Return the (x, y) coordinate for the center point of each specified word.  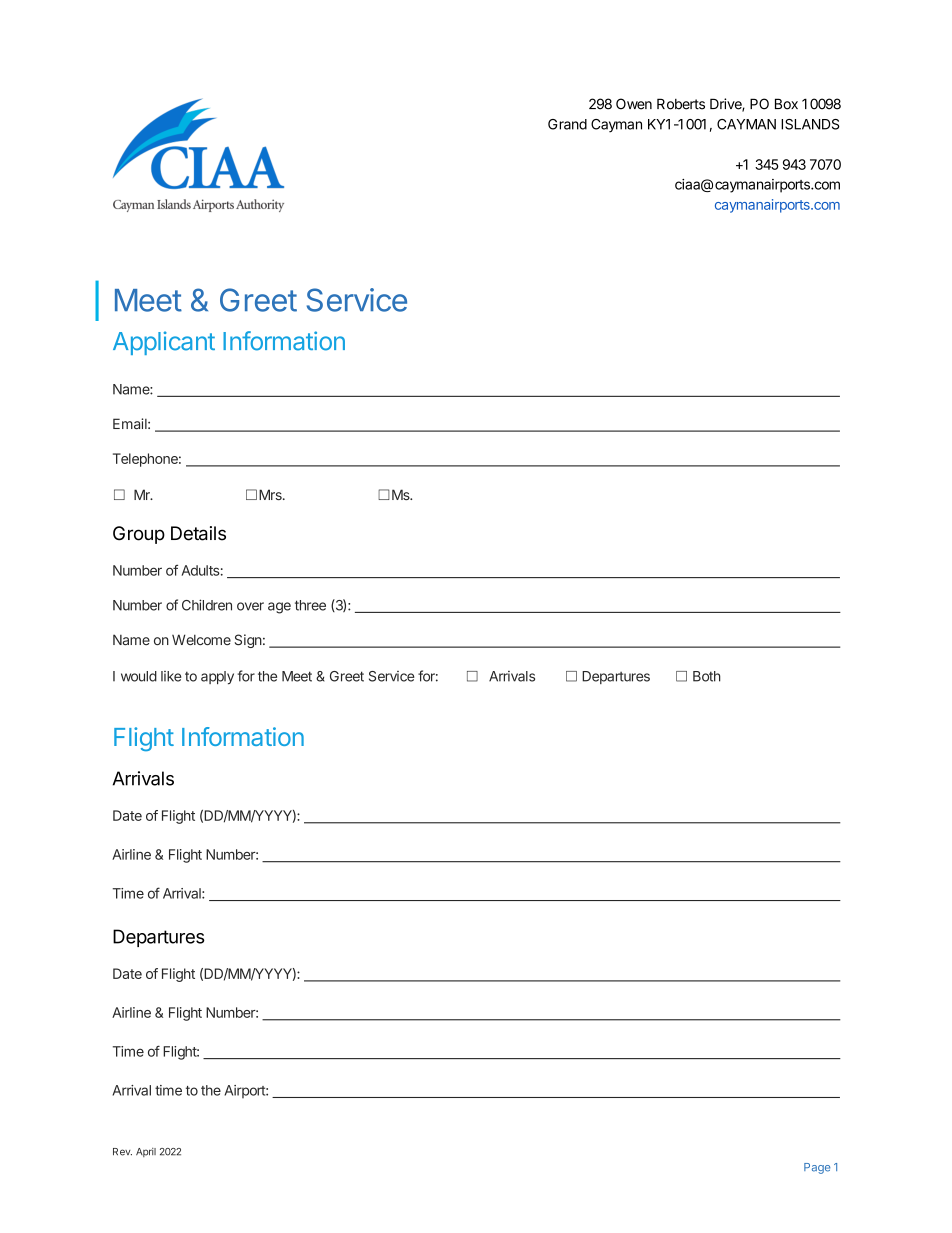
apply (217, 678)
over (250, 606)
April (146, 1152)
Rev (122, 1152)
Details (198, 533)
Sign (248, 641)
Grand (567, 124)
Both (707, 676)
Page (817, 1168)
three (310, 605)
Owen (634, 104)
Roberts (681, 104)
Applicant (164, 343)
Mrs (271, 494)
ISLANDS (810, 124)
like (171, 676)
